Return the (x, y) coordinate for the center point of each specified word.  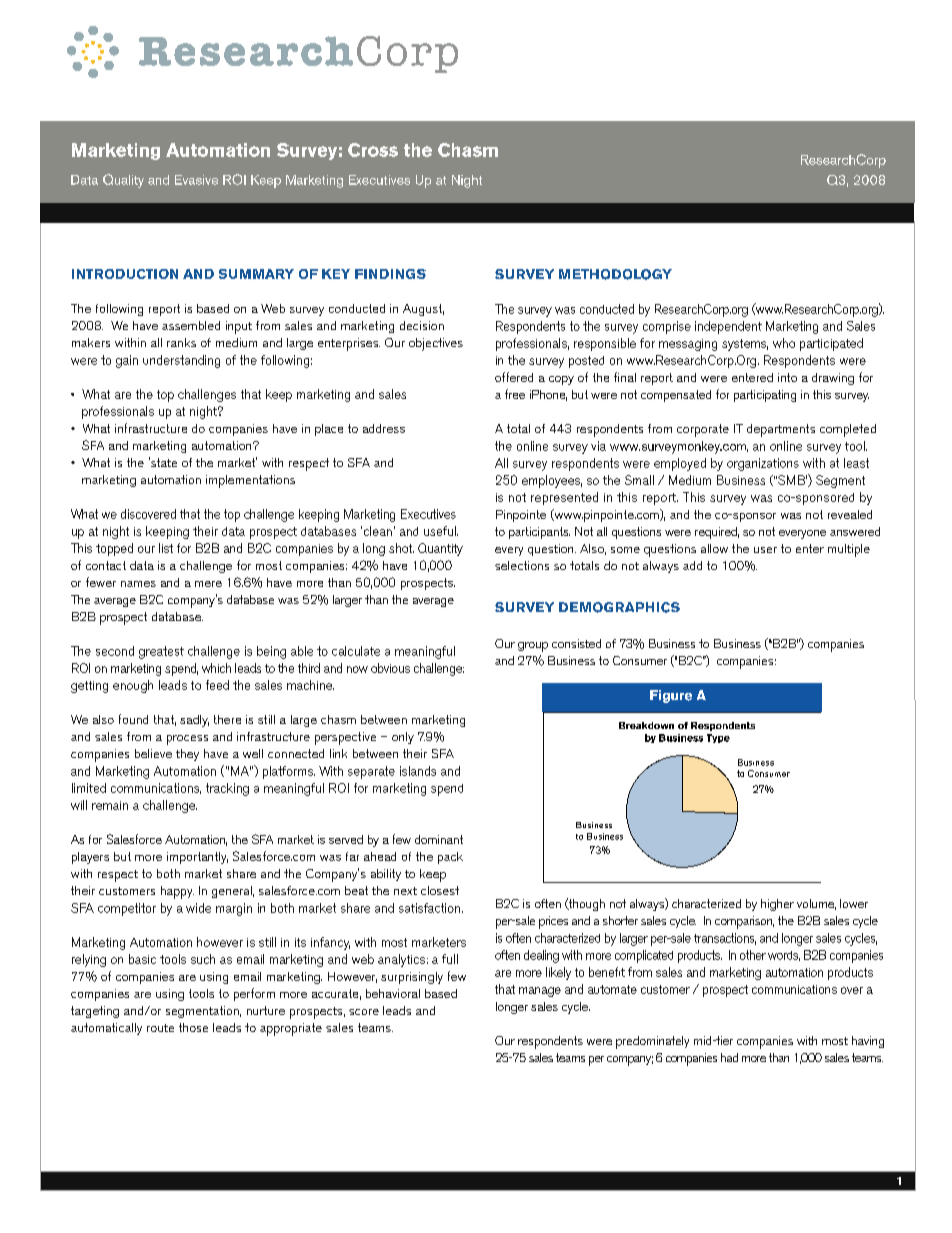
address (384, 428)
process (187, 740)
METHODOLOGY (615, 274)
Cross (373, 150)
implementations (250, 481)
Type (718, 738)
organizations (763, 464)
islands (418, 771)
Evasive (196, 180)
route (160, 1028)
